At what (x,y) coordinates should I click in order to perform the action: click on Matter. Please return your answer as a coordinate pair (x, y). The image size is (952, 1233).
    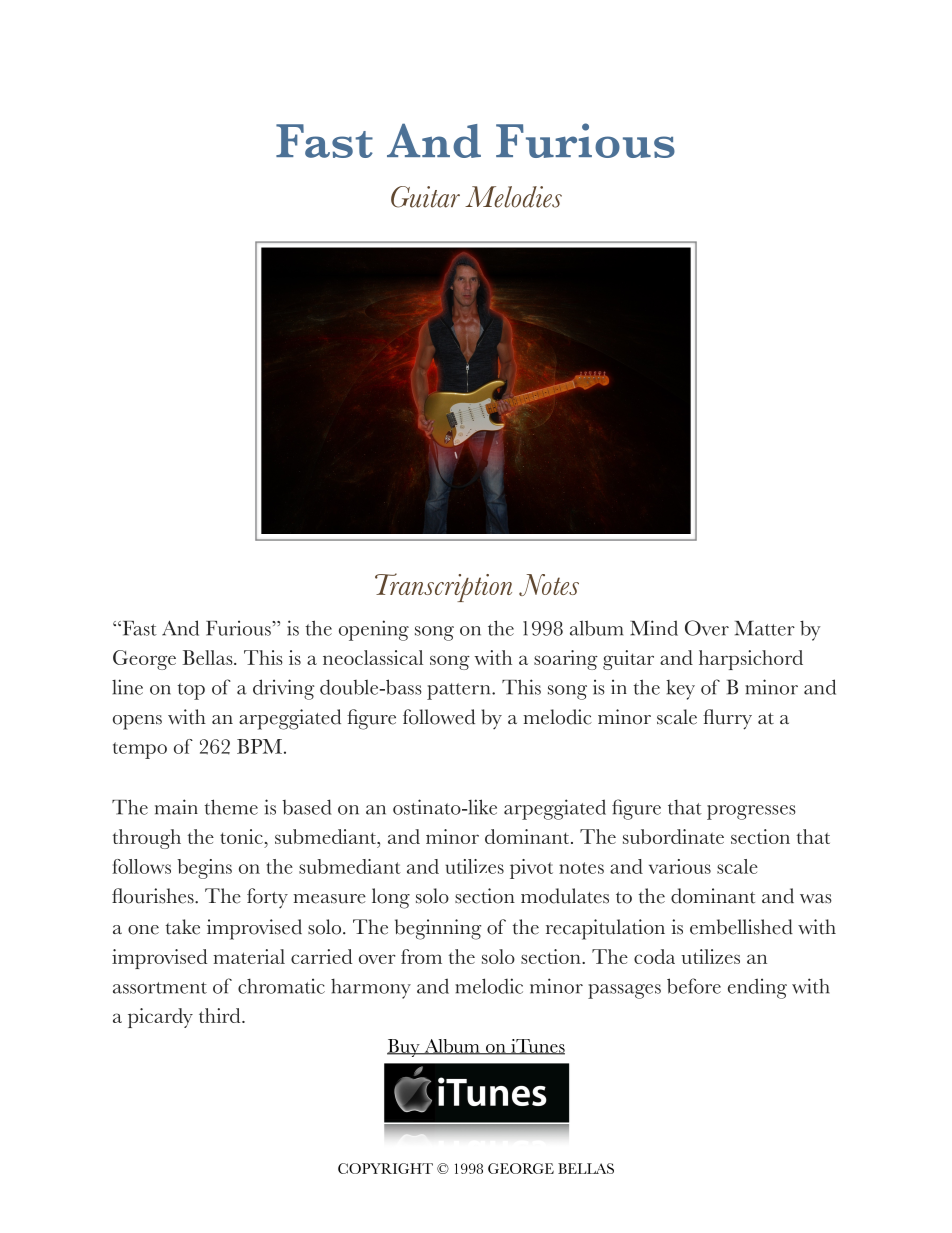
    Looking at the image, I should click on (765, 628).
